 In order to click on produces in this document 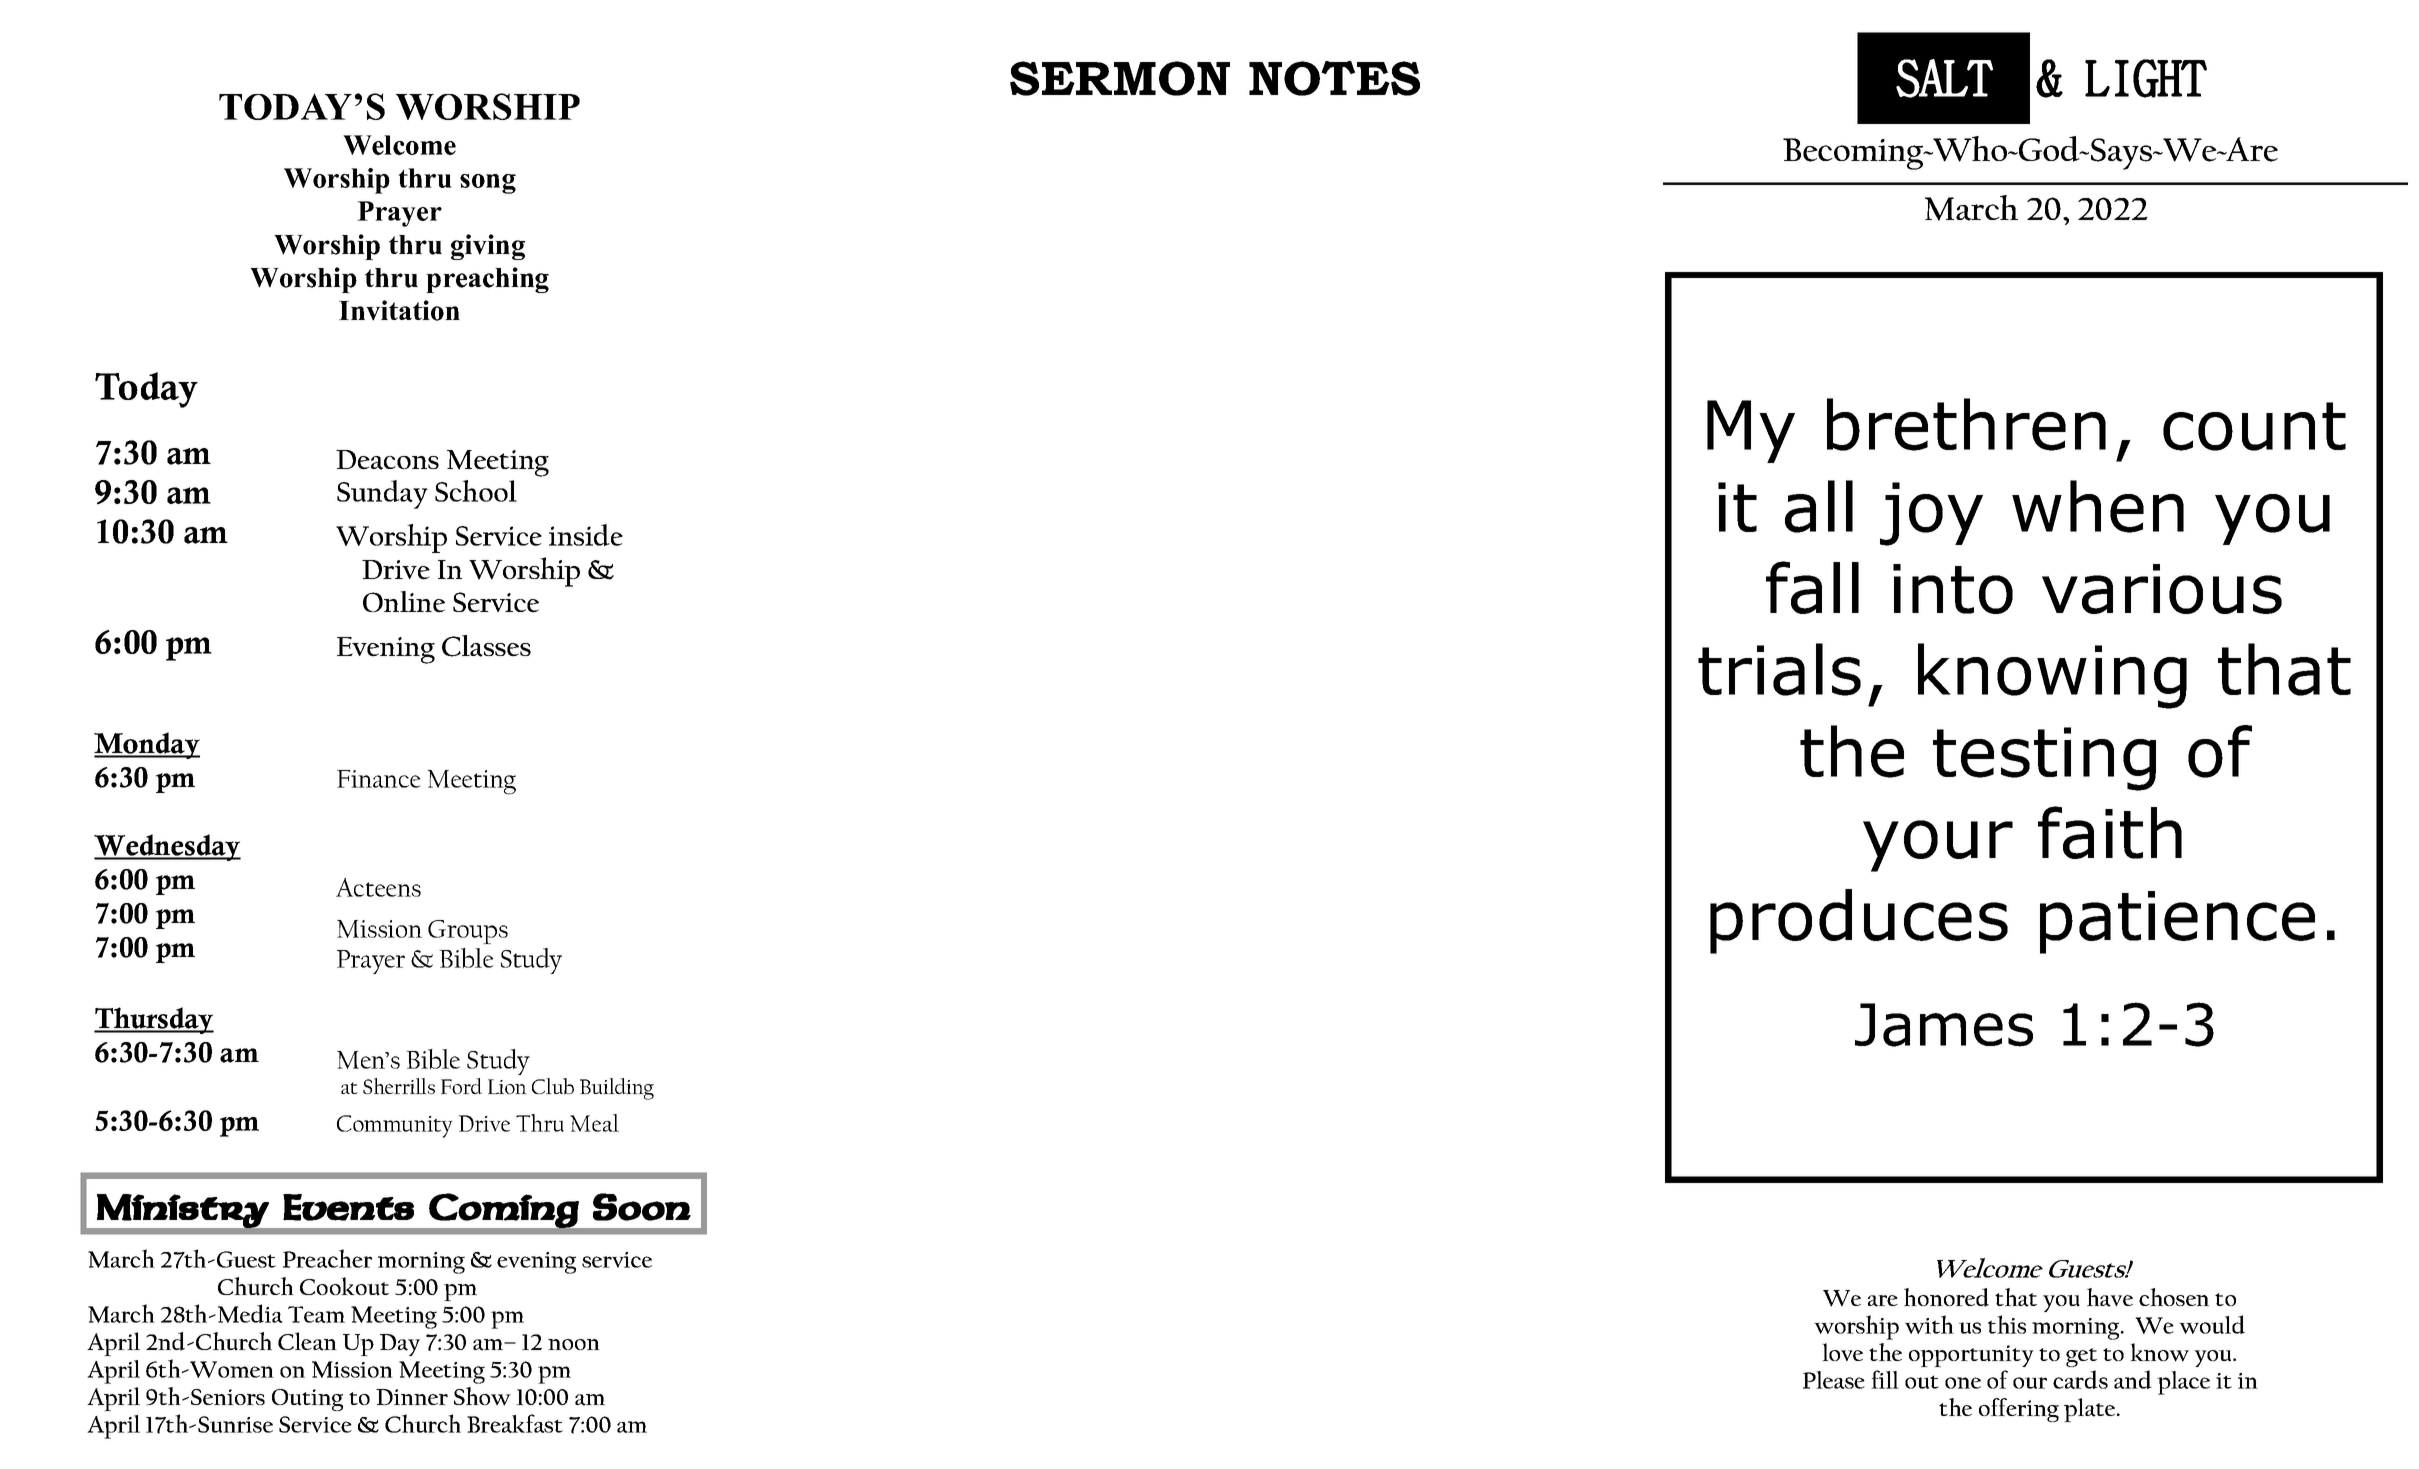, I will do `click(1859, 921)`.
